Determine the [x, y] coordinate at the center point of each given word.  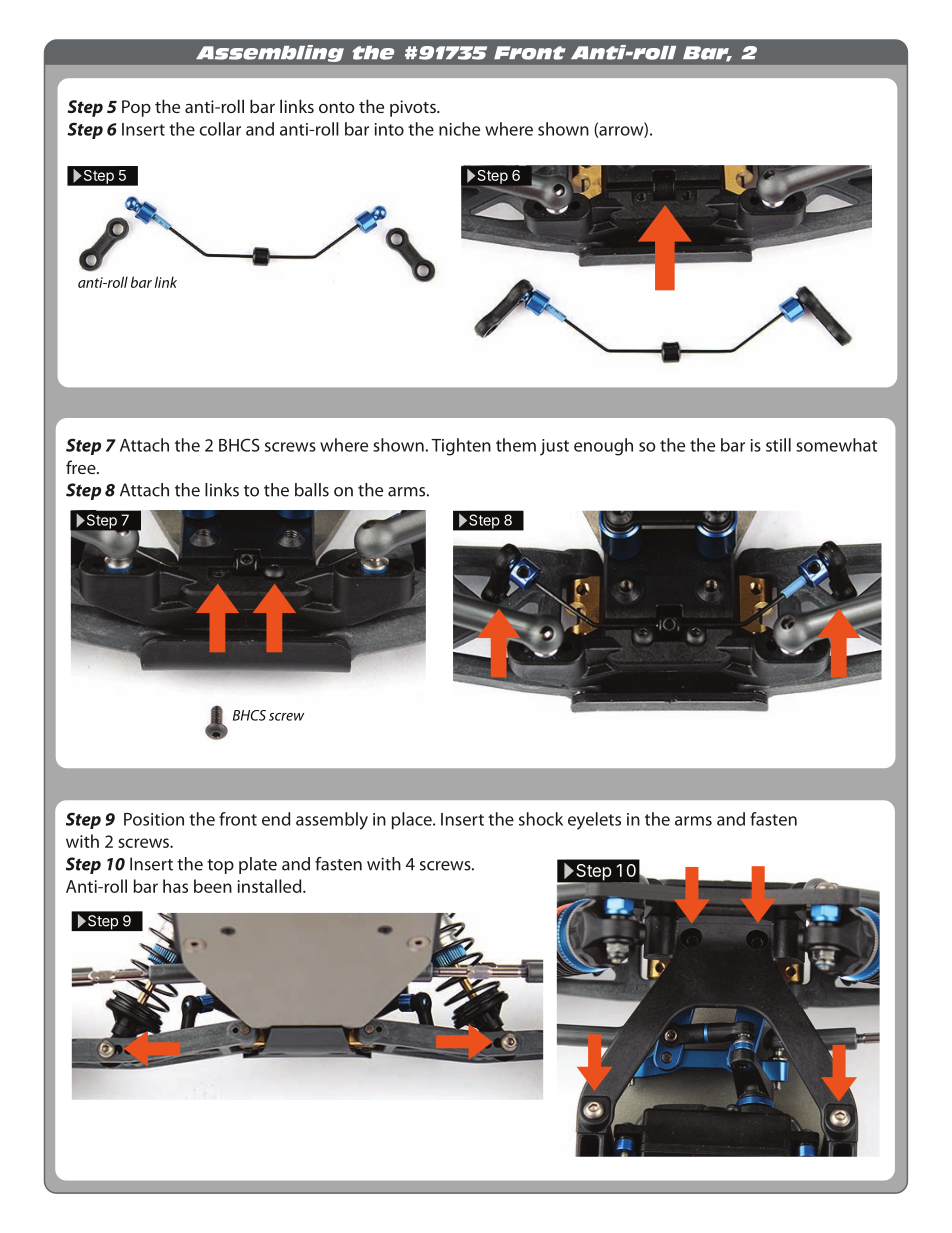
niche [459, 129]
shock [541, 819]
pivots [414, 108]
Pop [136, 108]
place [413, 820]
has [175, 886]
